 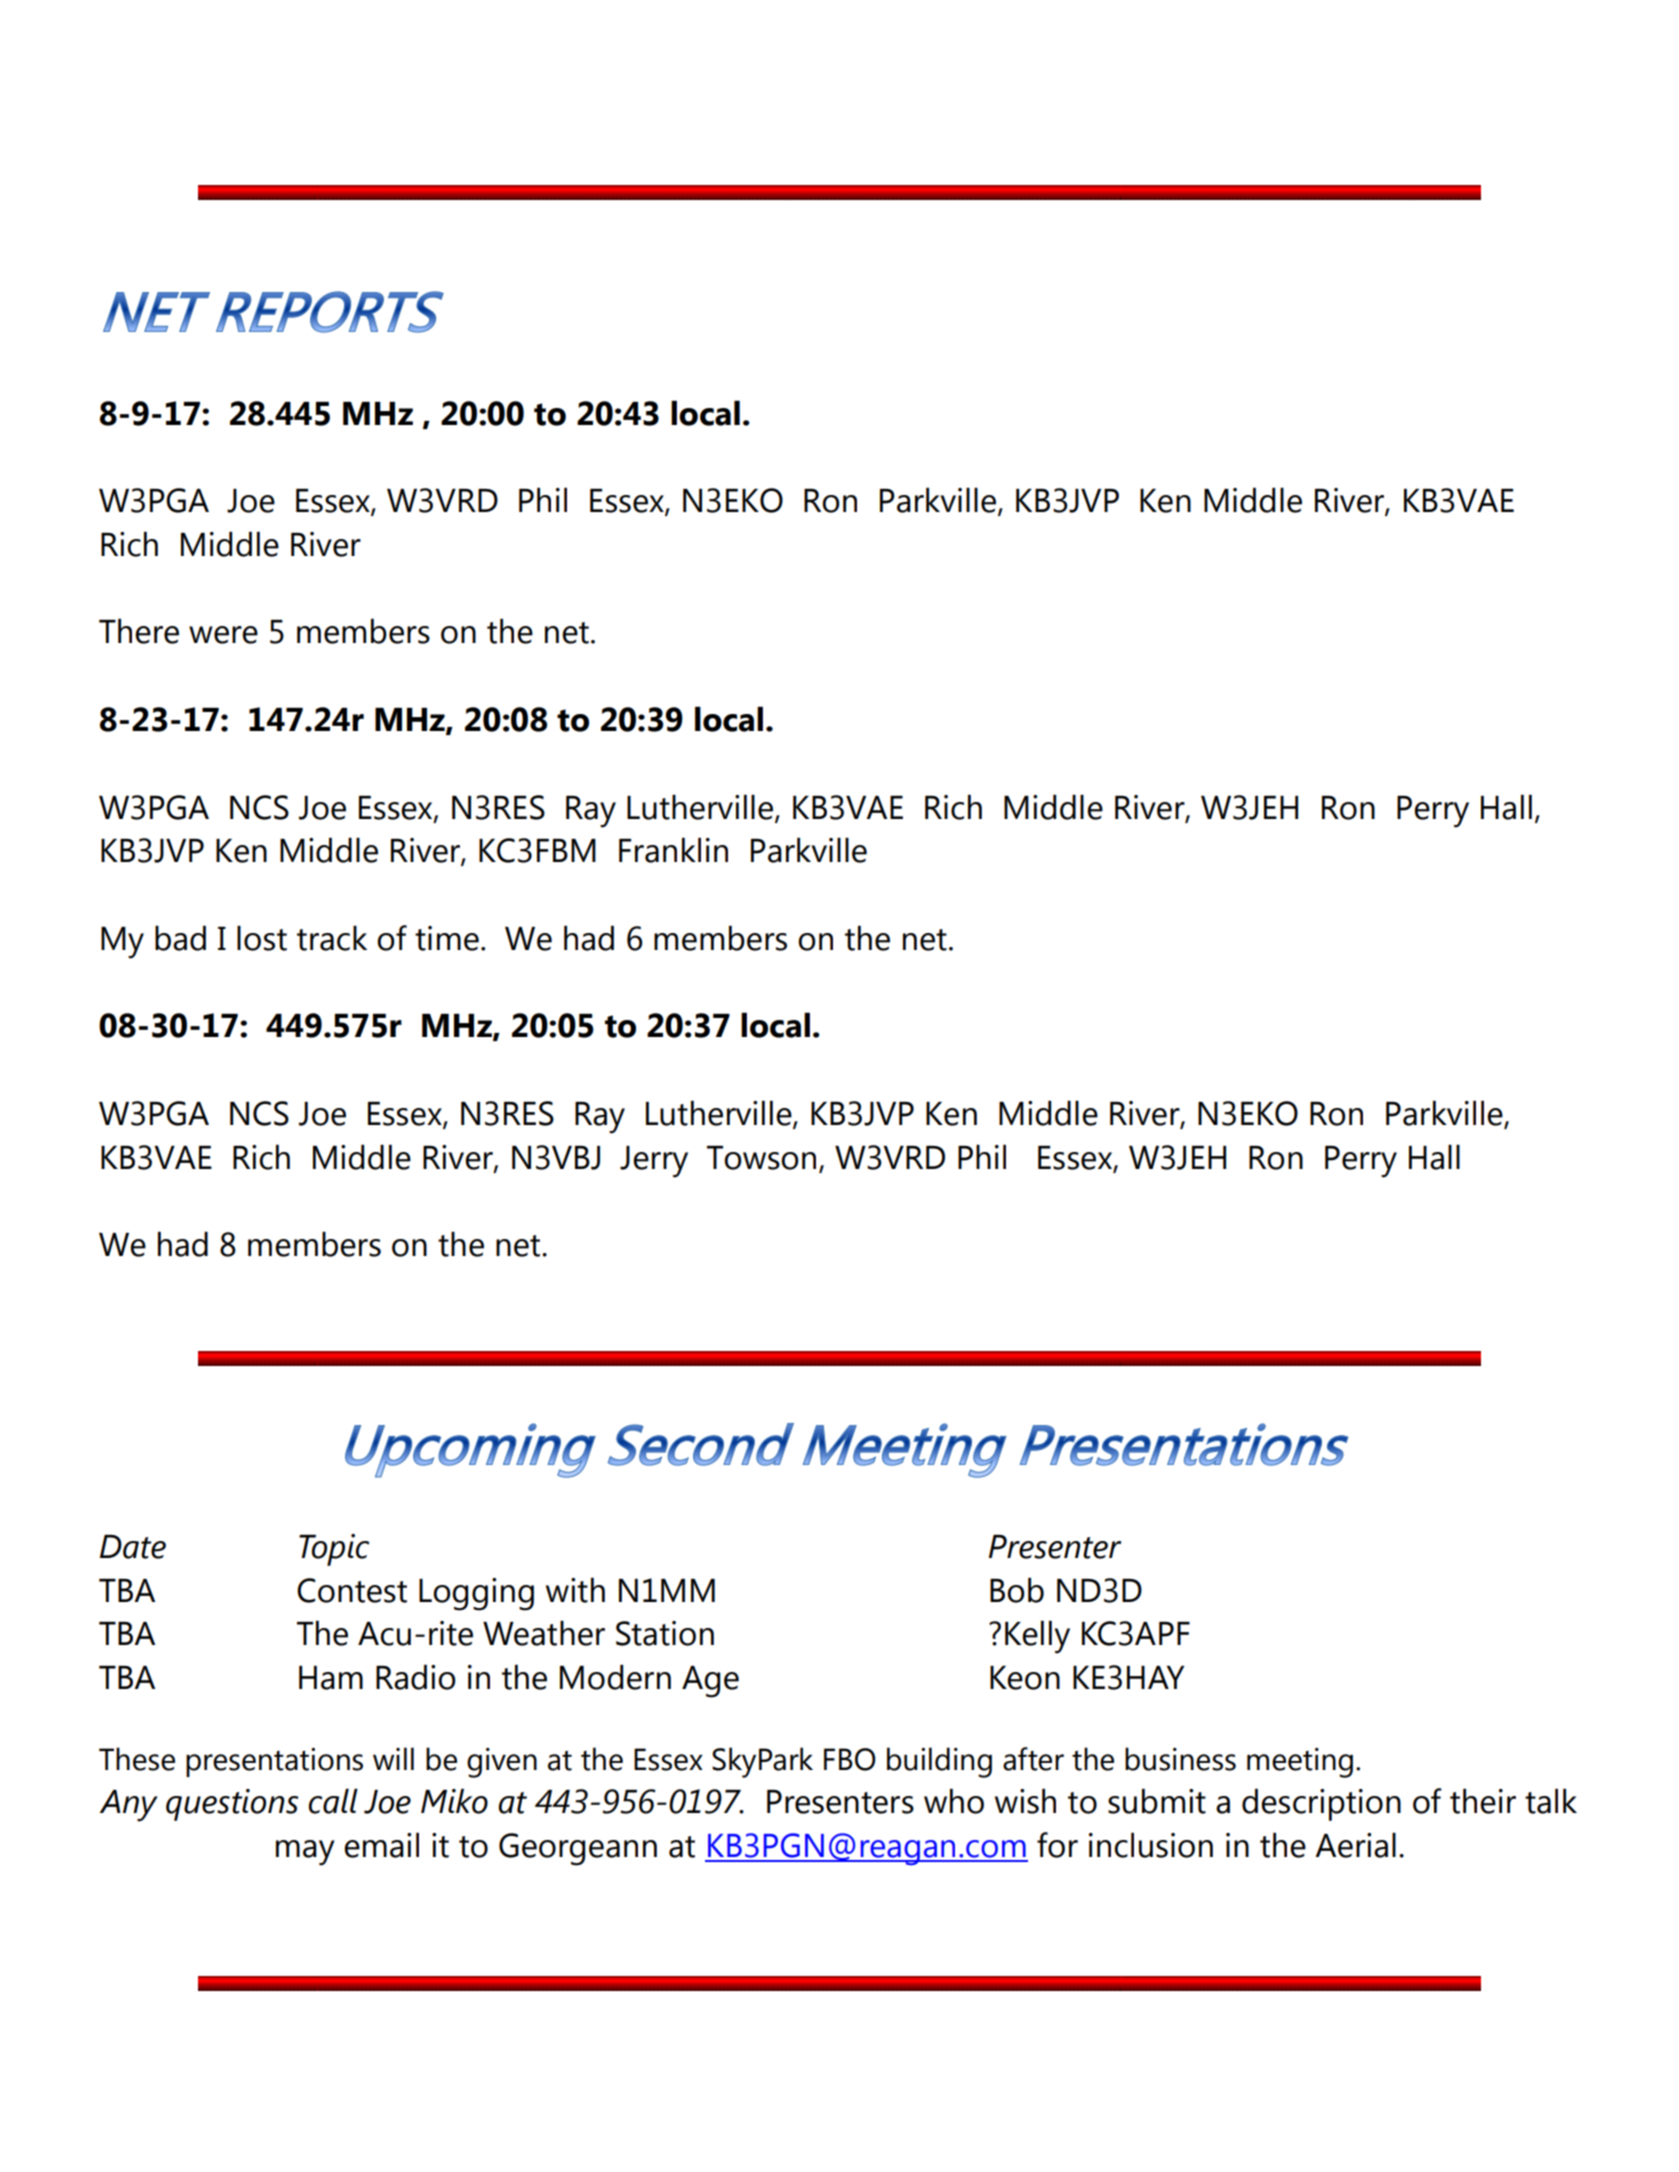 What do you see at coordinates (673, 850) in the screenshot?
I see `Franklin` at bounding box center [673, 850].
